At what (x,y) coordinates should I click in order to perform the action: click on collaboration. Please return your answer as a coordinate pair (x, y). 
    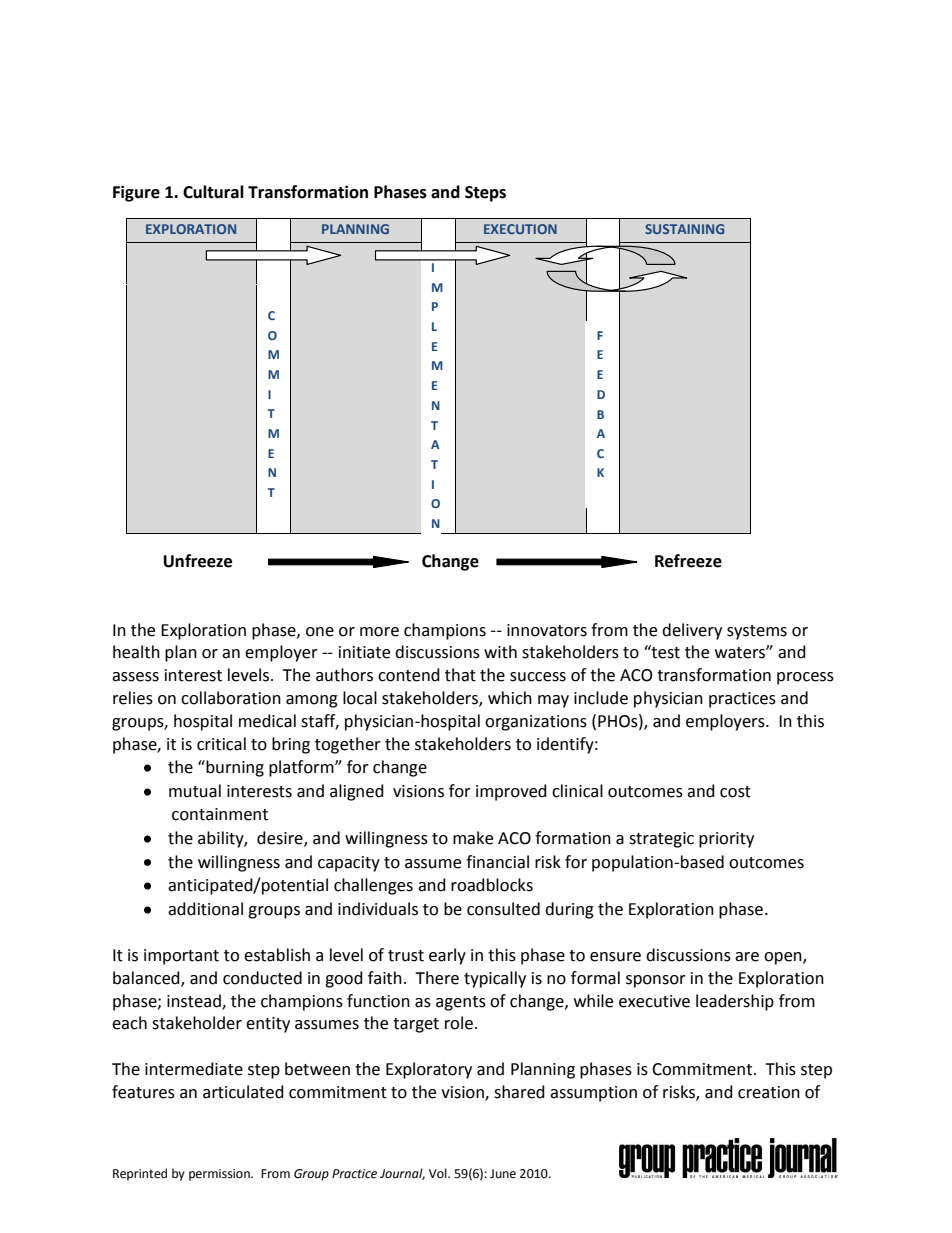
    Looking at the image, I should click on (231, 698).
